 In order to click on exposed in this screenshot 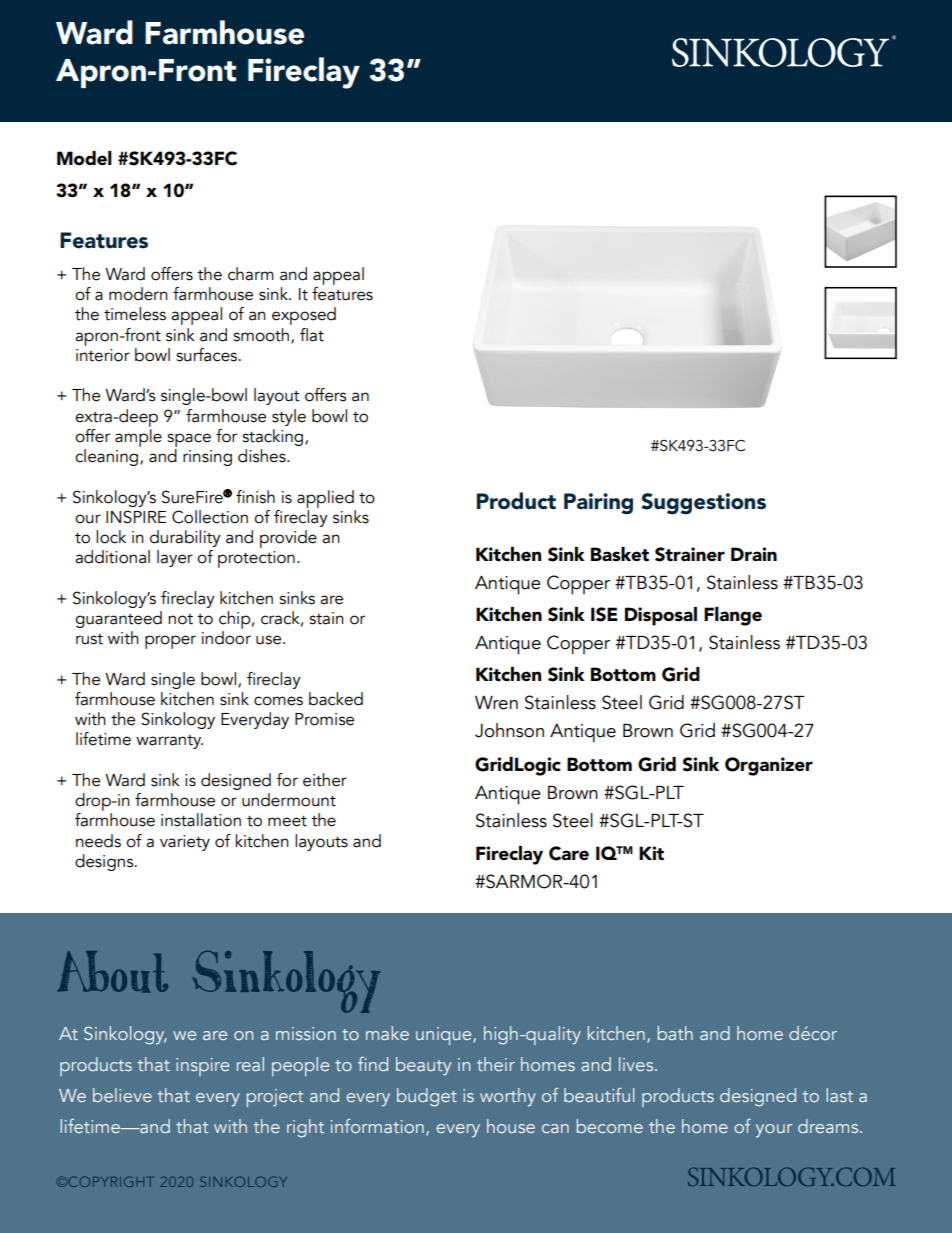, I will do `click(304, 316)`.
